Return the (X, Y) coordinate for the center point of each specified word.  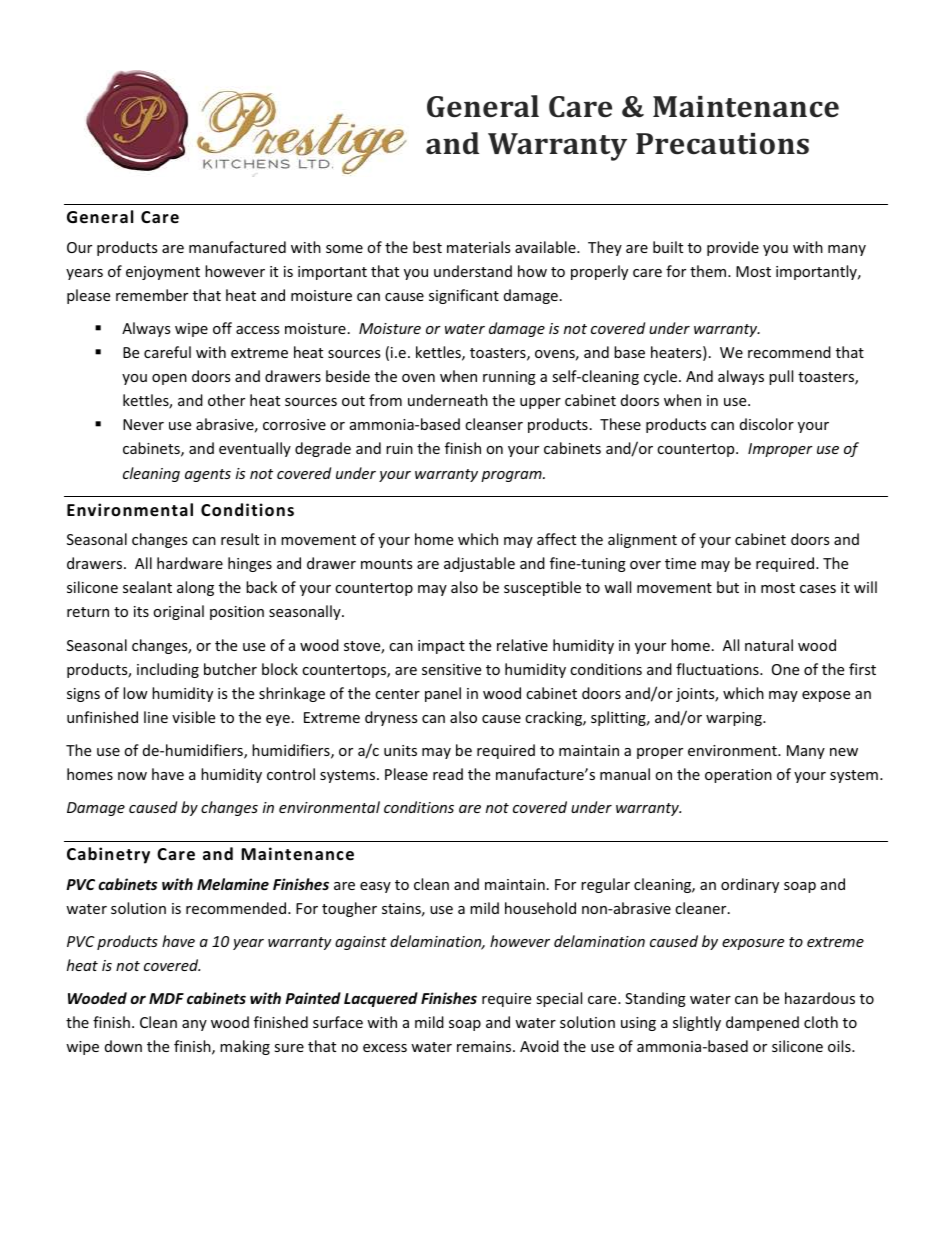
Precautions (722, 144)
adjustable (479, 564)
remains (485, 1046)
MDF (166, 998)
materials (478, 247)
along (195, 588)
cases (818, 589)
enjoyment (163, 273)
